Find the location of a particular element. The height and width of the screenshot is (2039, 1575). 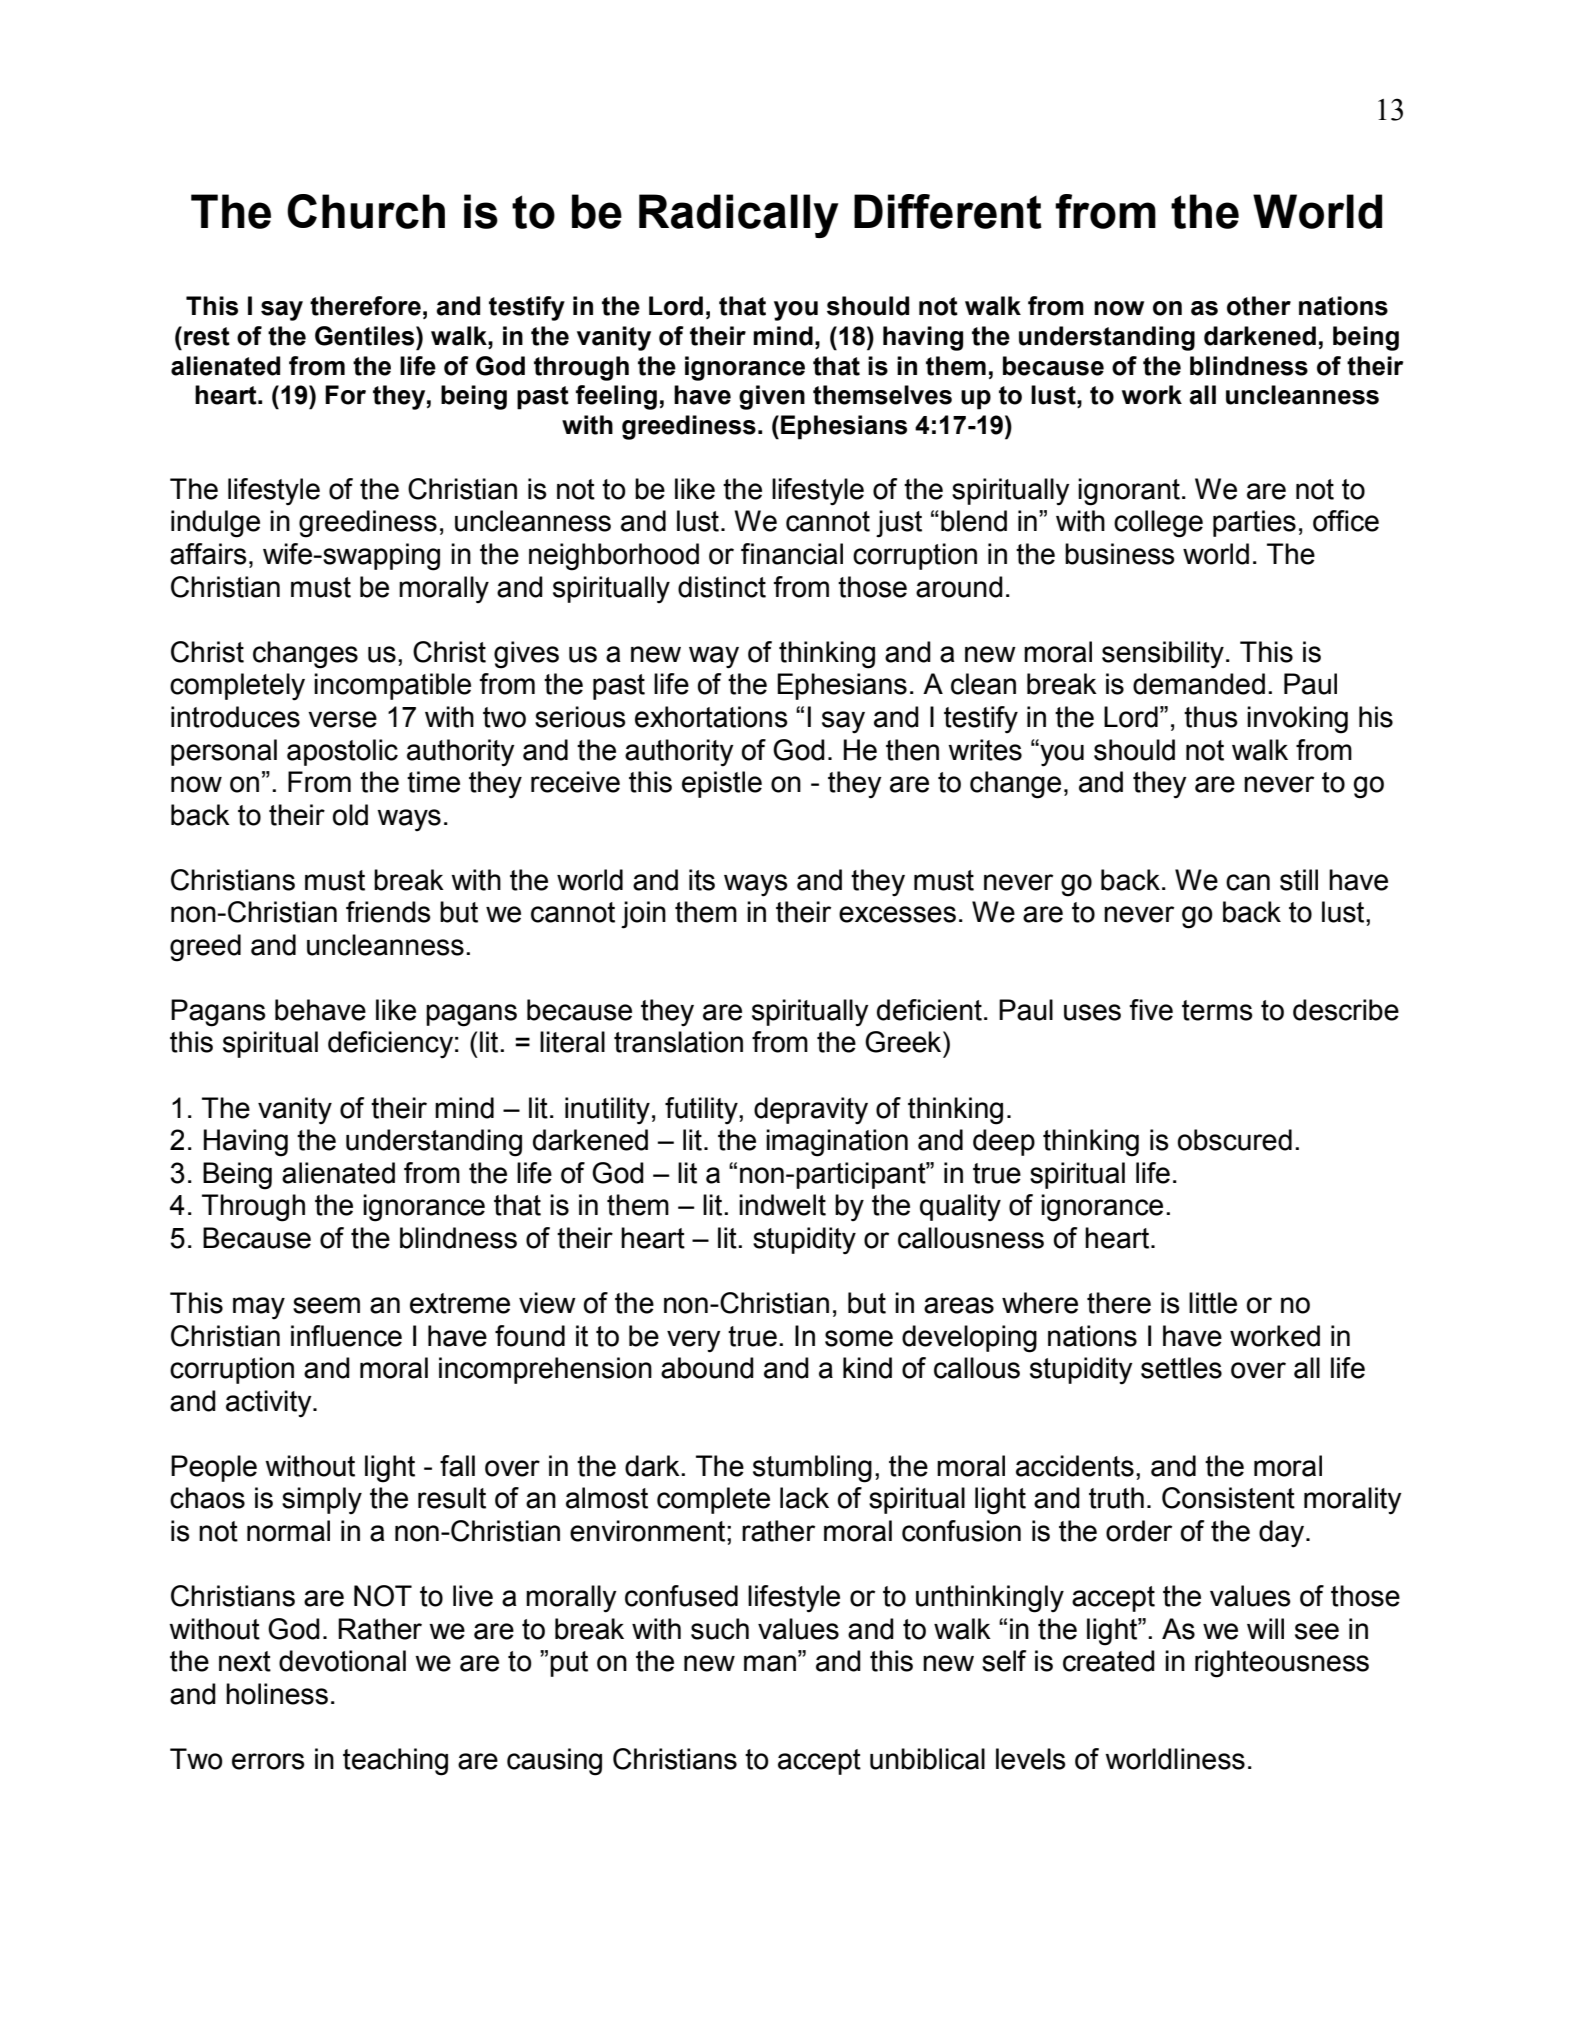

Church is located at coordinates (366, 211).
